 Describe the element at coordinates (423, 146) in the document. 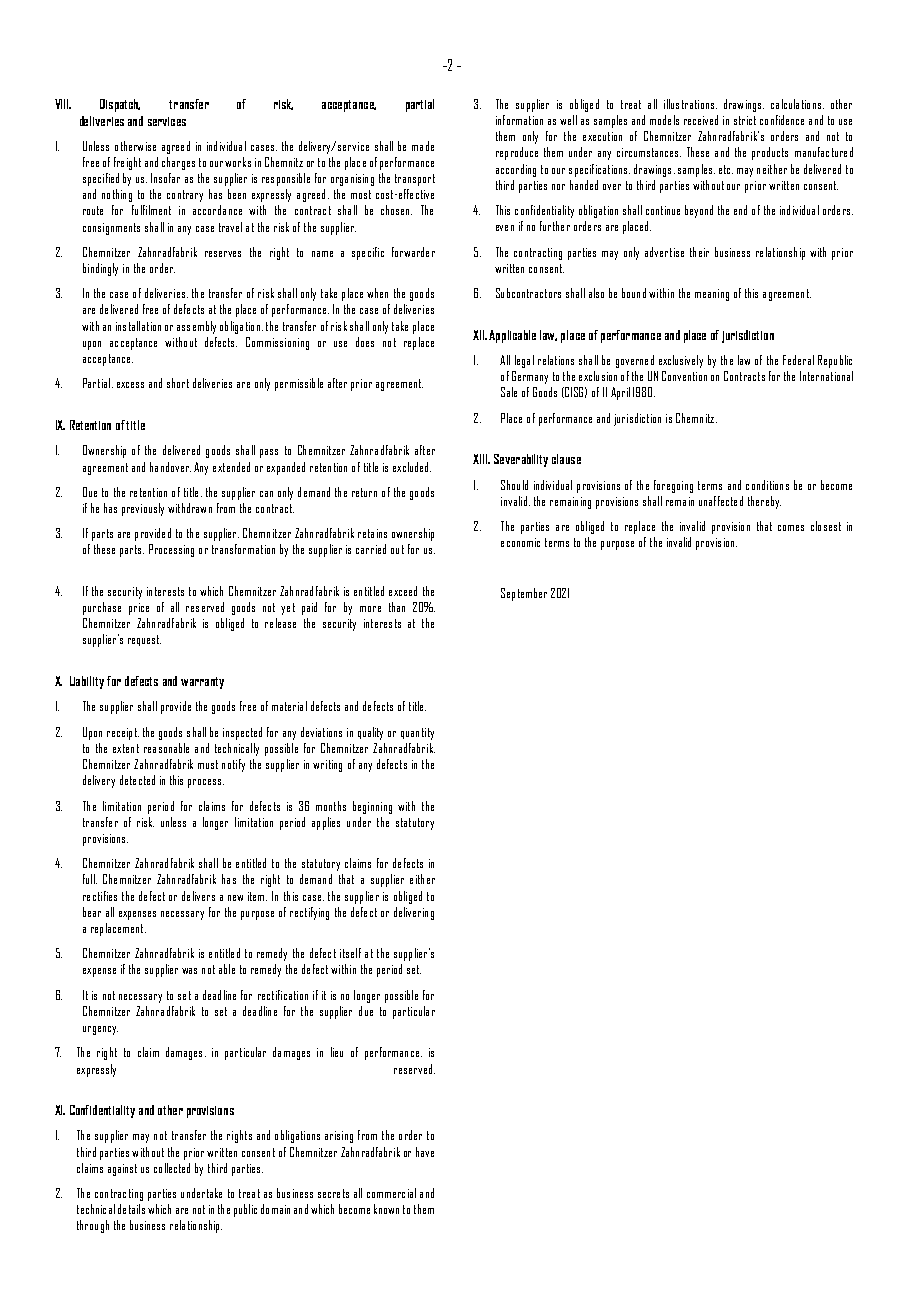

I see `made` at that location.
